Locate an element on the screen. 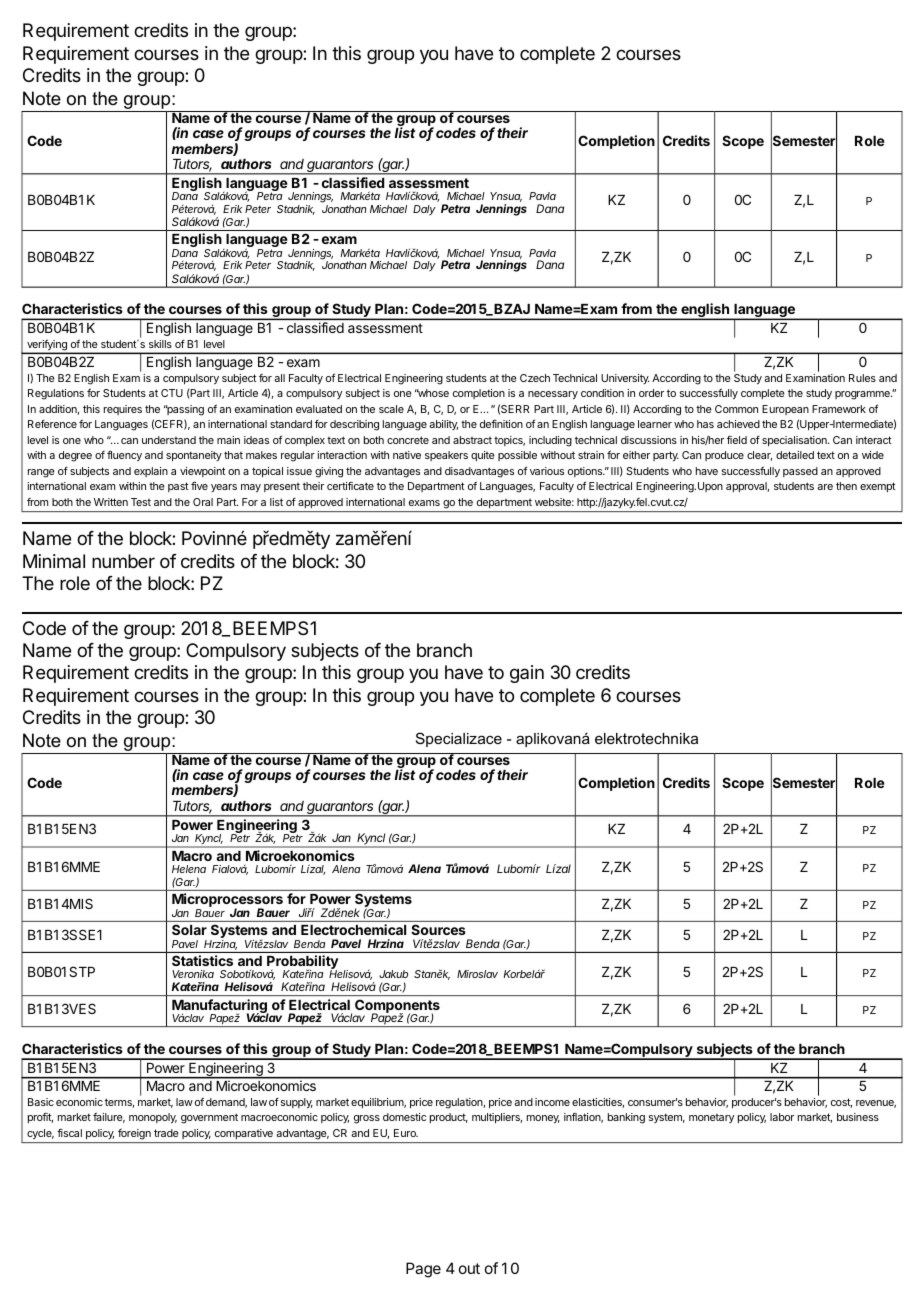 This screenshot has height=1308, width=924. gain is located at coordinates (527, 674).
